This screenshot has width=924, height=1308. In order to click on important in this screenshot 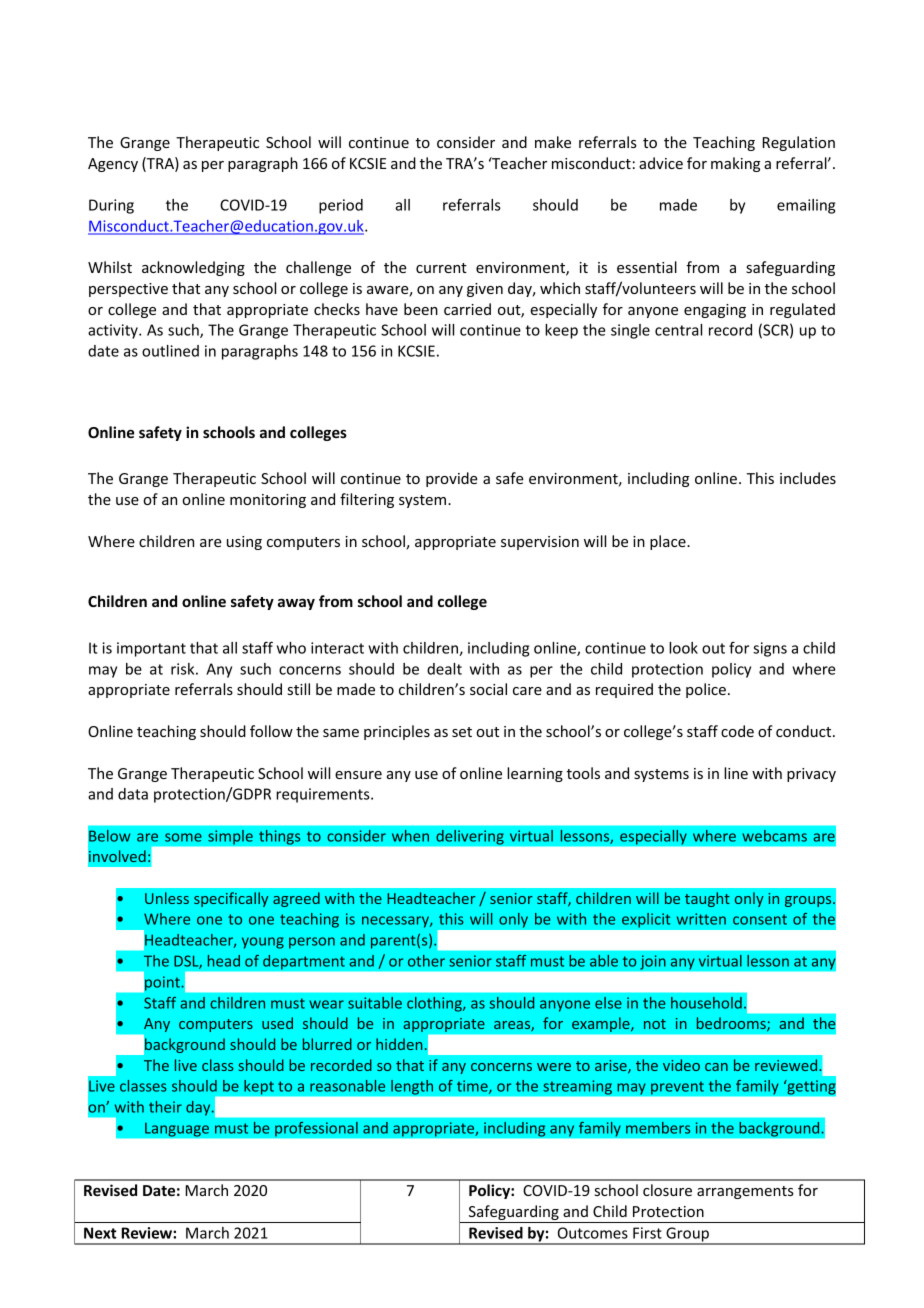, I will do `click(151, 649)`.
